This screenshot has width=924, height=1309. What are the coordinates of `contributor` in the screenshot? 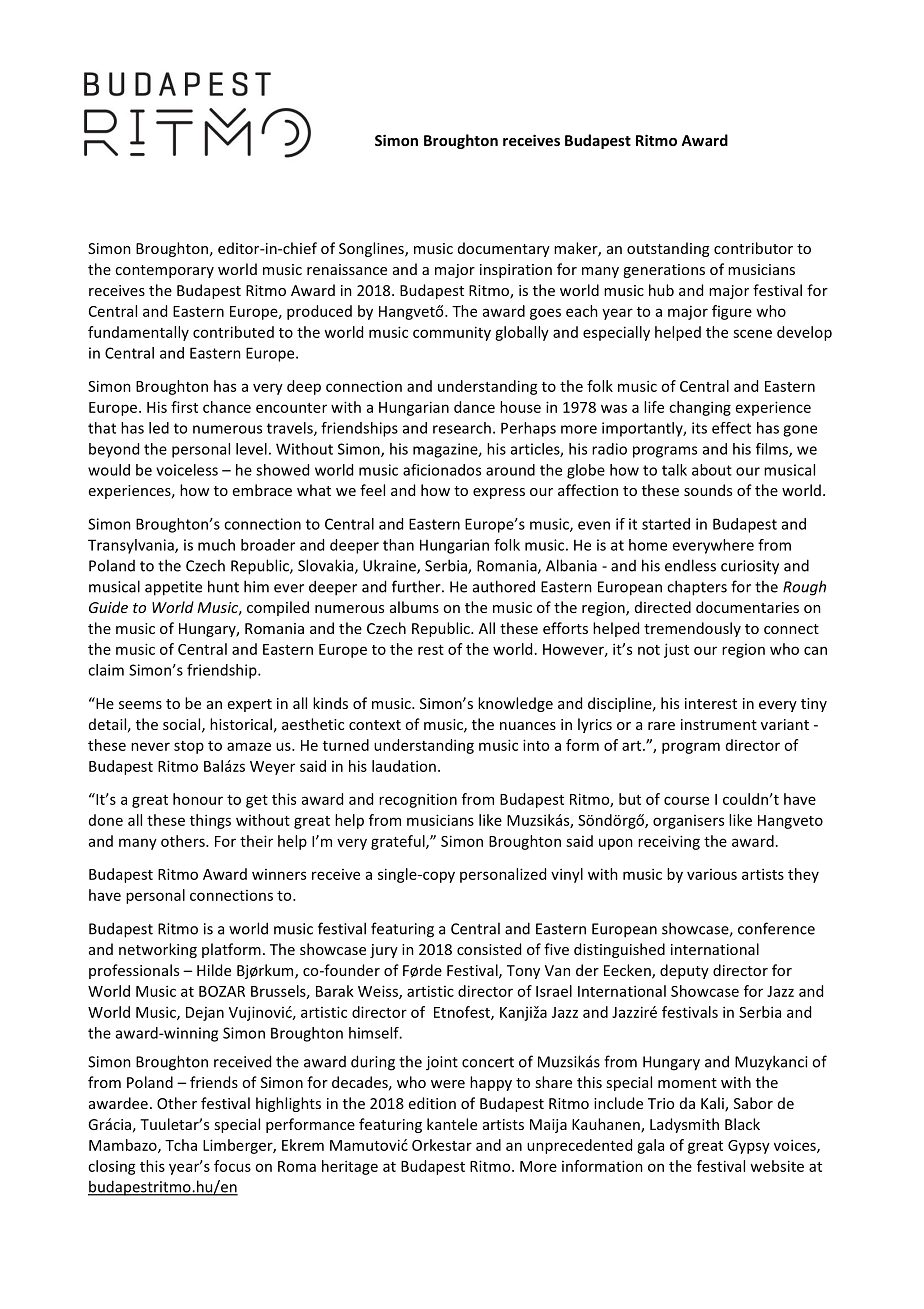 It's located at (753, 248).
